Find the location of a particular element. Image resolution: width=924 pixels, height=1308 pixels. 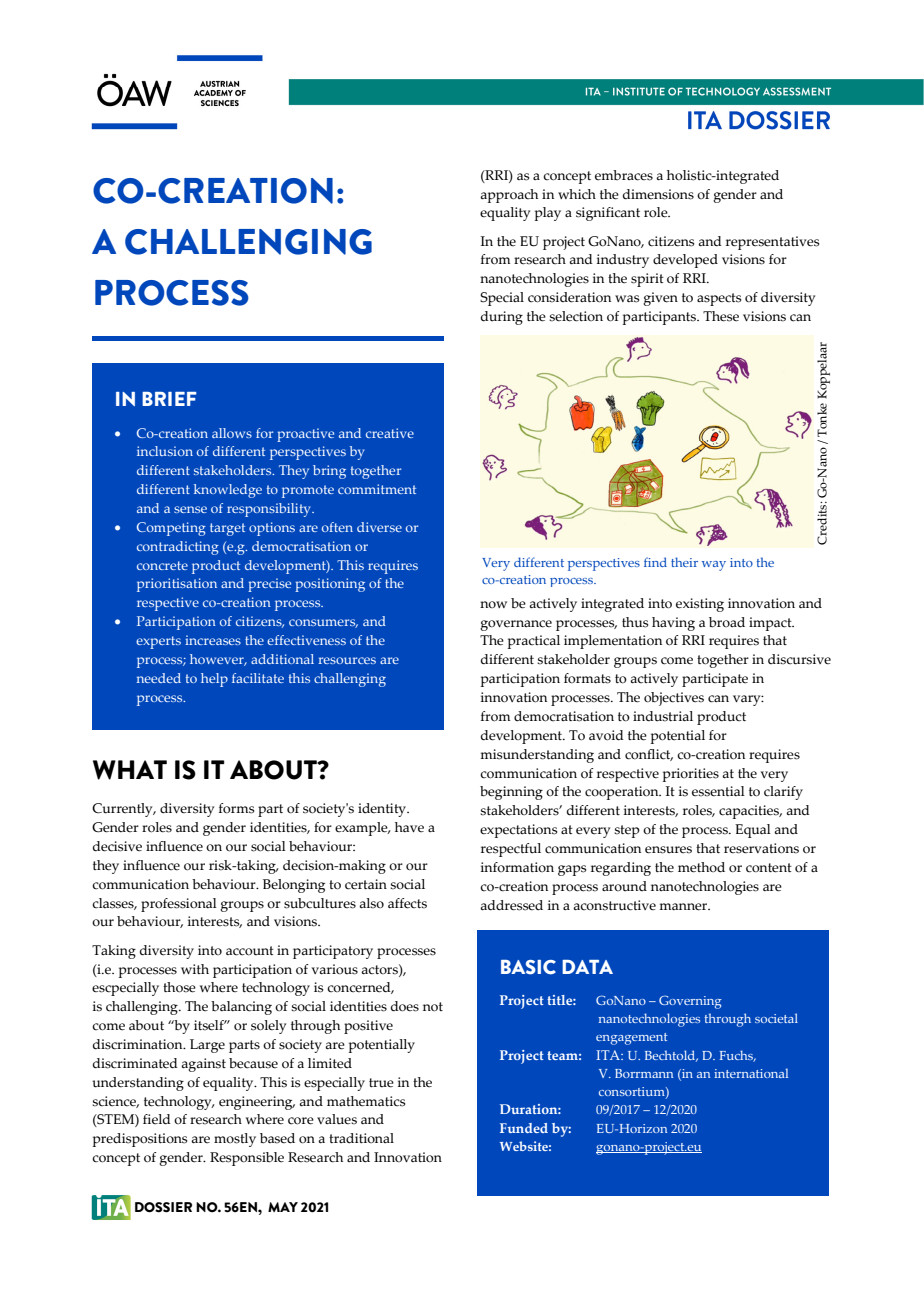

respectful is located at coordinates (511, 850).
